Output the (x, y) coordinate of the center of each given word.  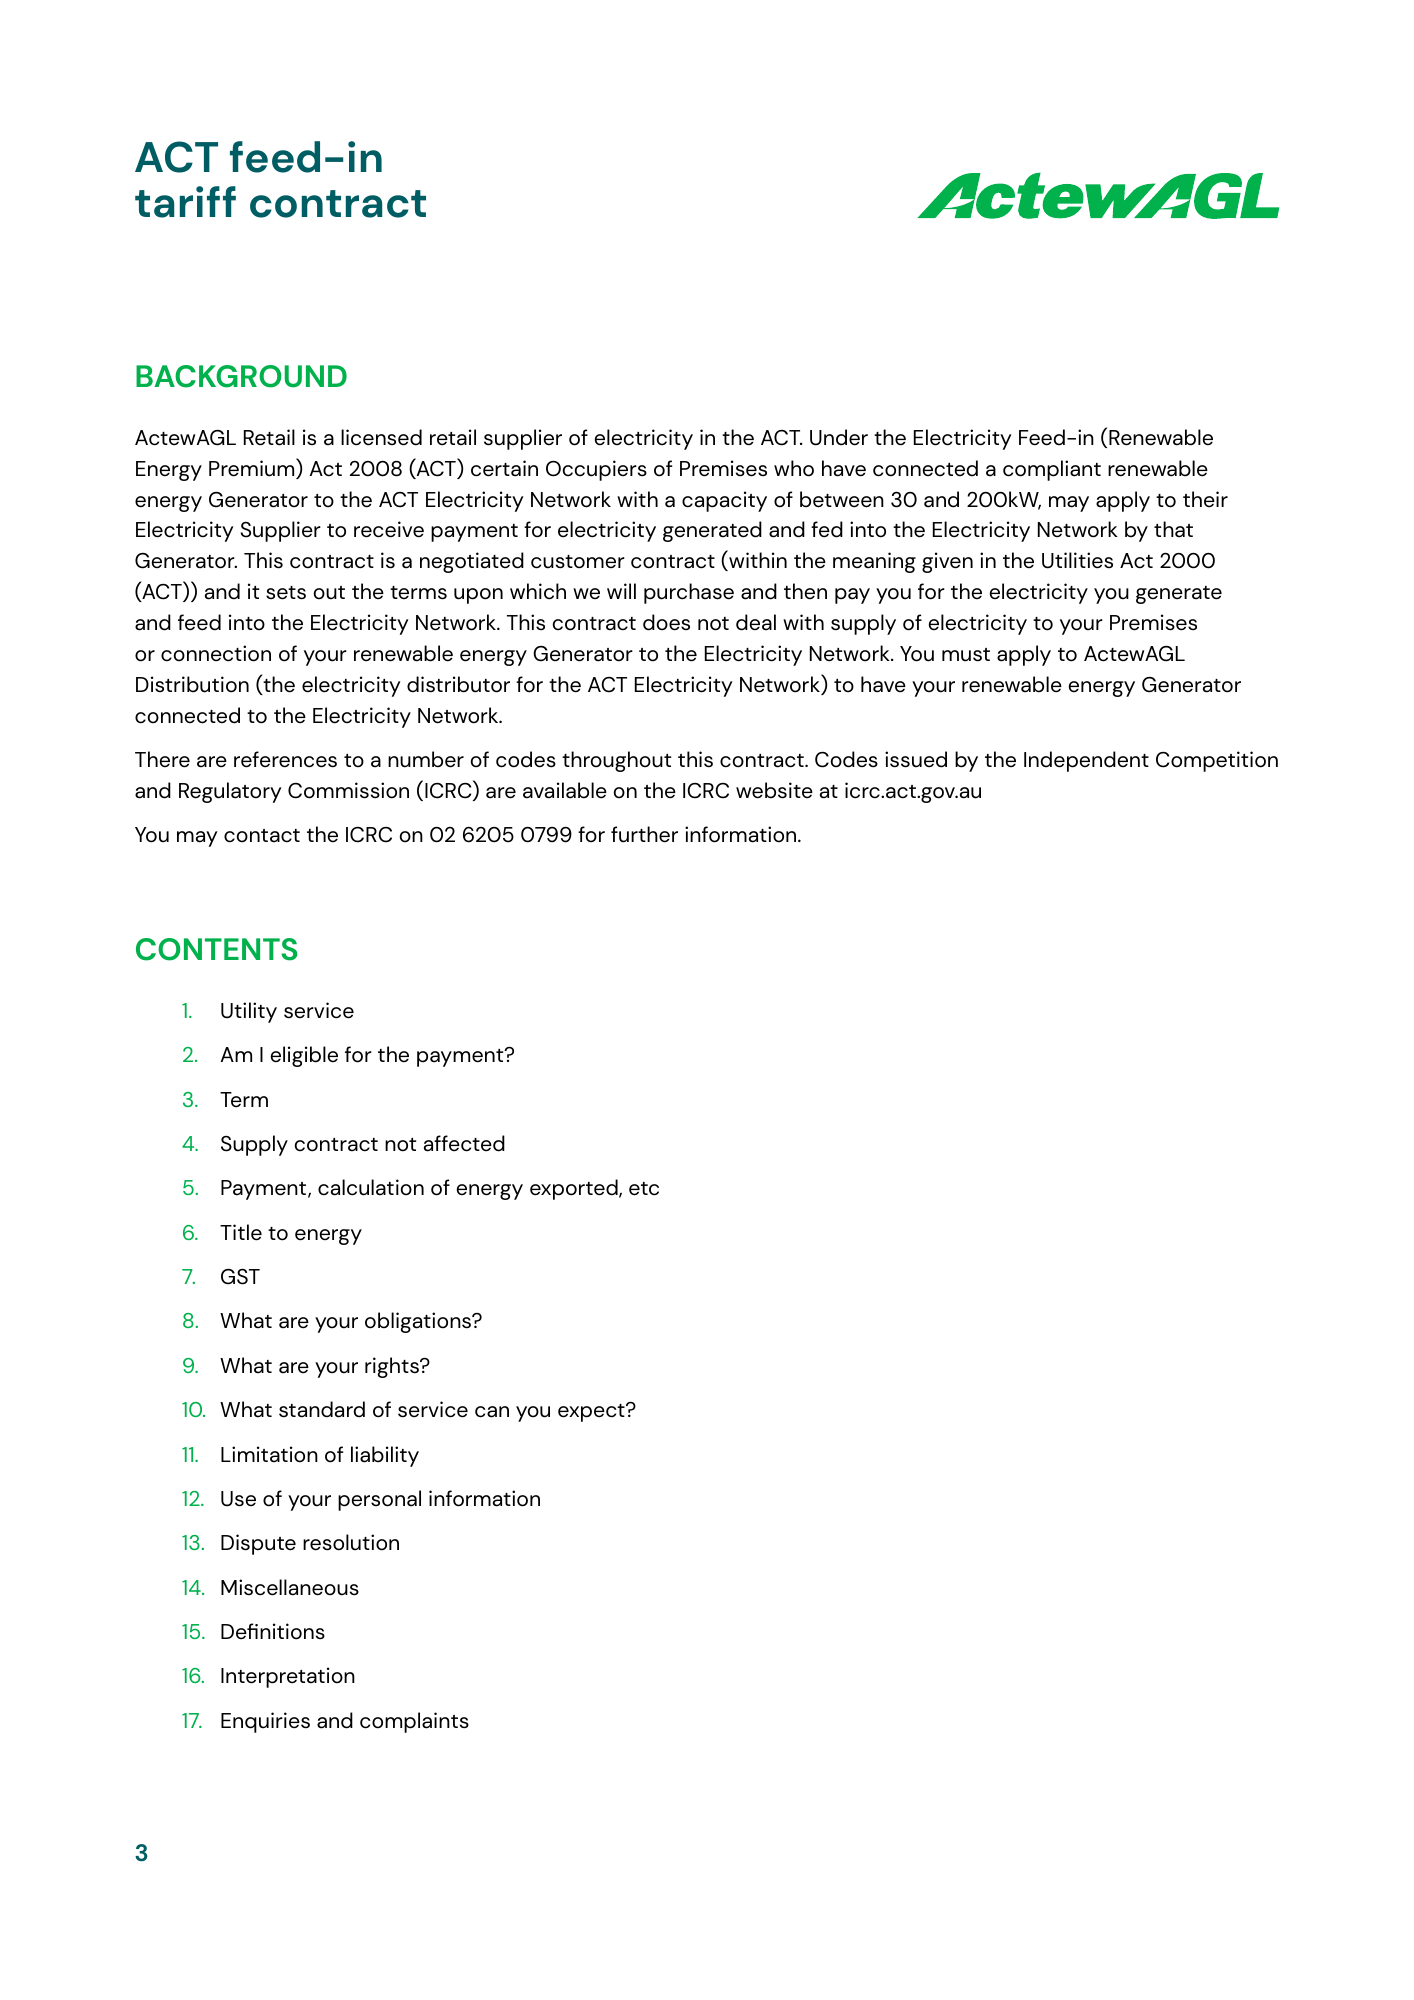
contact (262, 836)
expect (592, 1412)
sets (286, 593)
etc (644, 1189)
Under (839, 437)
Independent (1086, 761)
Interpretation (288, 1677)
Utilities (1077, 560)
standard (322, 1409)
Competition (1217, 761)
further (644, 834)
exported (575, 1189)
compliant (1052, 470)
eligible (304, 1056)
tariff (185, 202)
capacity (724, 501)
